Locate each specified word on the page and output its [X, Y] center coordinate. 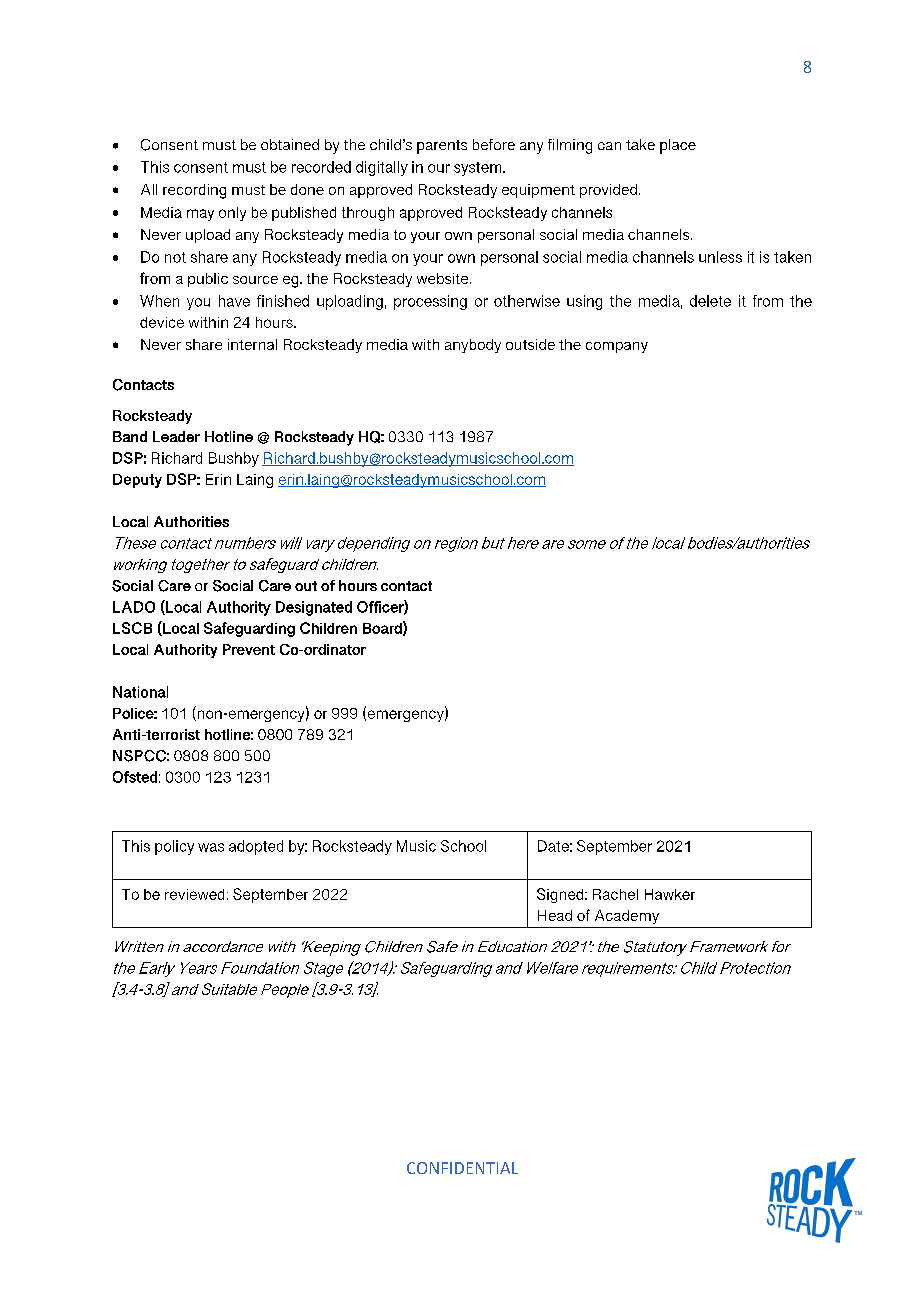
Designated [314, 608]
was [211, 847]
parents [442, 147]
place [678, 146]
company [617, 347]
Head [555, 915]
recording [194, 191]
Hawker [670, 894]
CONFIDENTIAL [462, 1168]
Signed [561, 895]
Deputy [137, 481]
